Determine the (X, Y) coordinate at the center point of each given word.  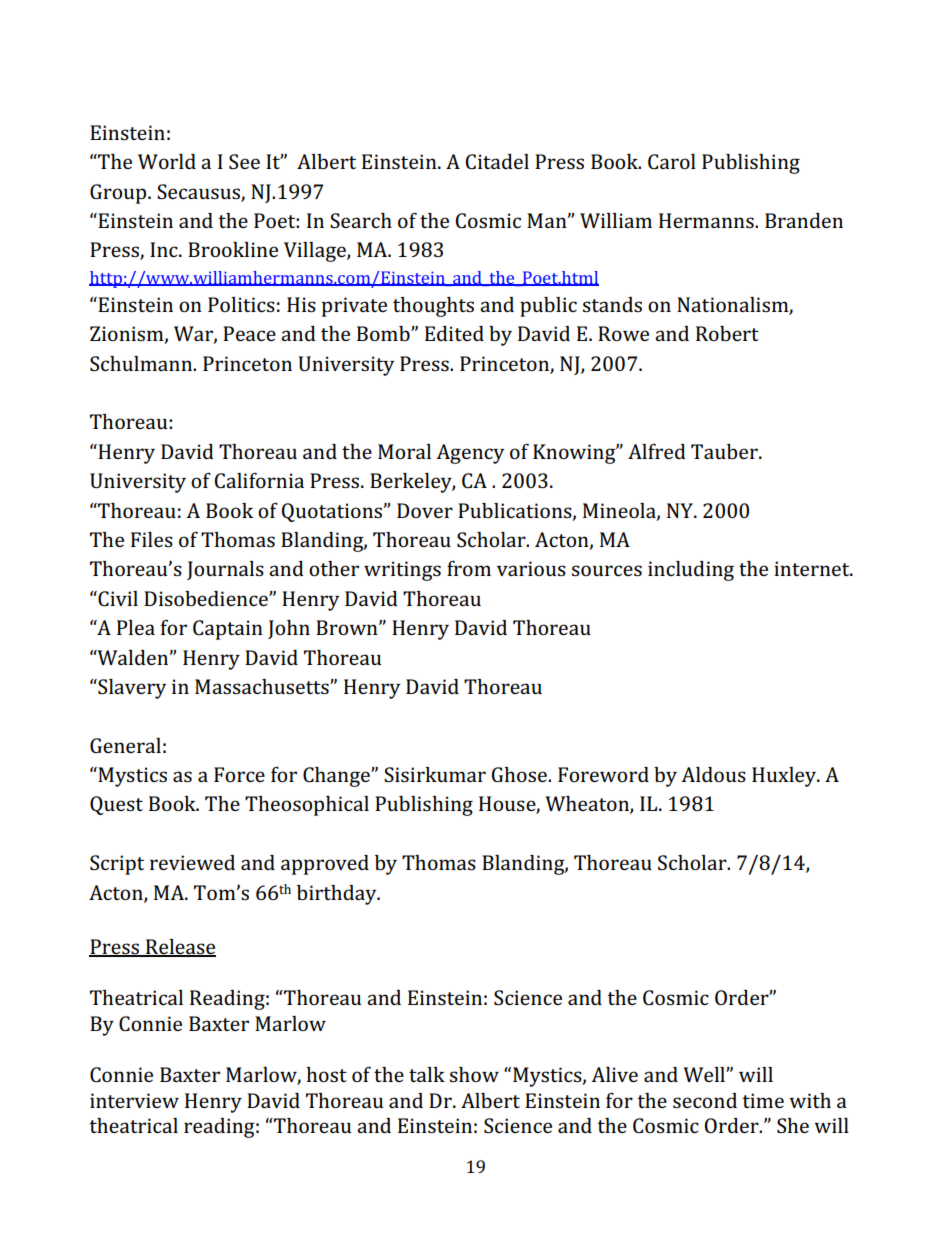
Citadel (497, 161)
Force (239, 774)
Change (337, 777)
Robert (727, 333)
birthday (338, 895)
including (691, 571)
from (469, 568)
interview (134, 1100)
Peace (249, 333)
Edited (454, 333)
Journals (225, 570)
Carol (672, 161)
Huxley (785, 777)
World (167, 161)
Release (180, 948)
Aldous (713, 774)
